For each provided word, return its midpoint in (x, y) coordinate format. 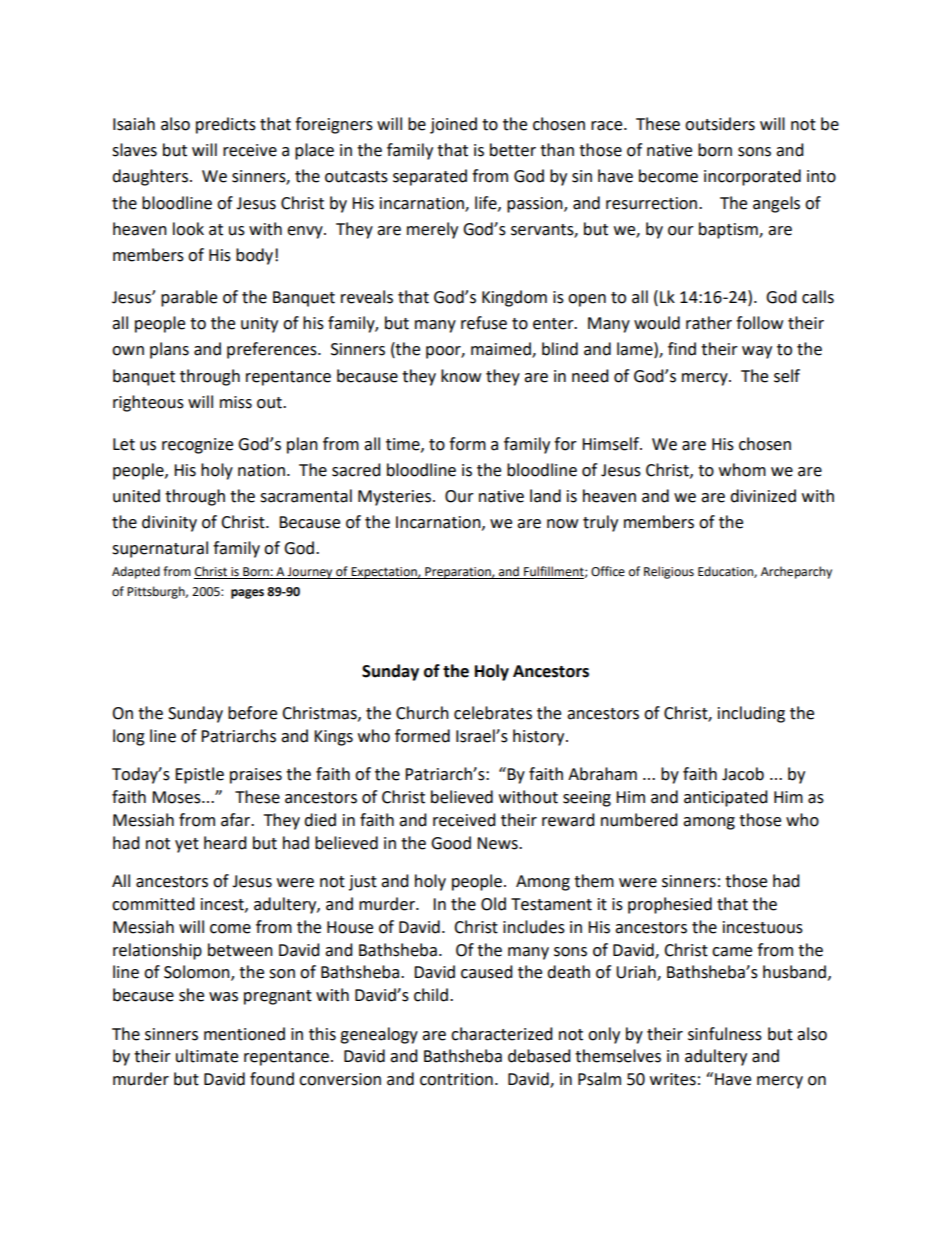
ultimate (207, 1056)
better (513, 150)
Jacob (743, 774)
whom (742, 470)
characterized (502, 1034)
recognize (197, 446)
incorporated (752, 177)
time (404, 445)
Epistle (199, 775)
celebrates (493, 713)
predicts (226, 125)
